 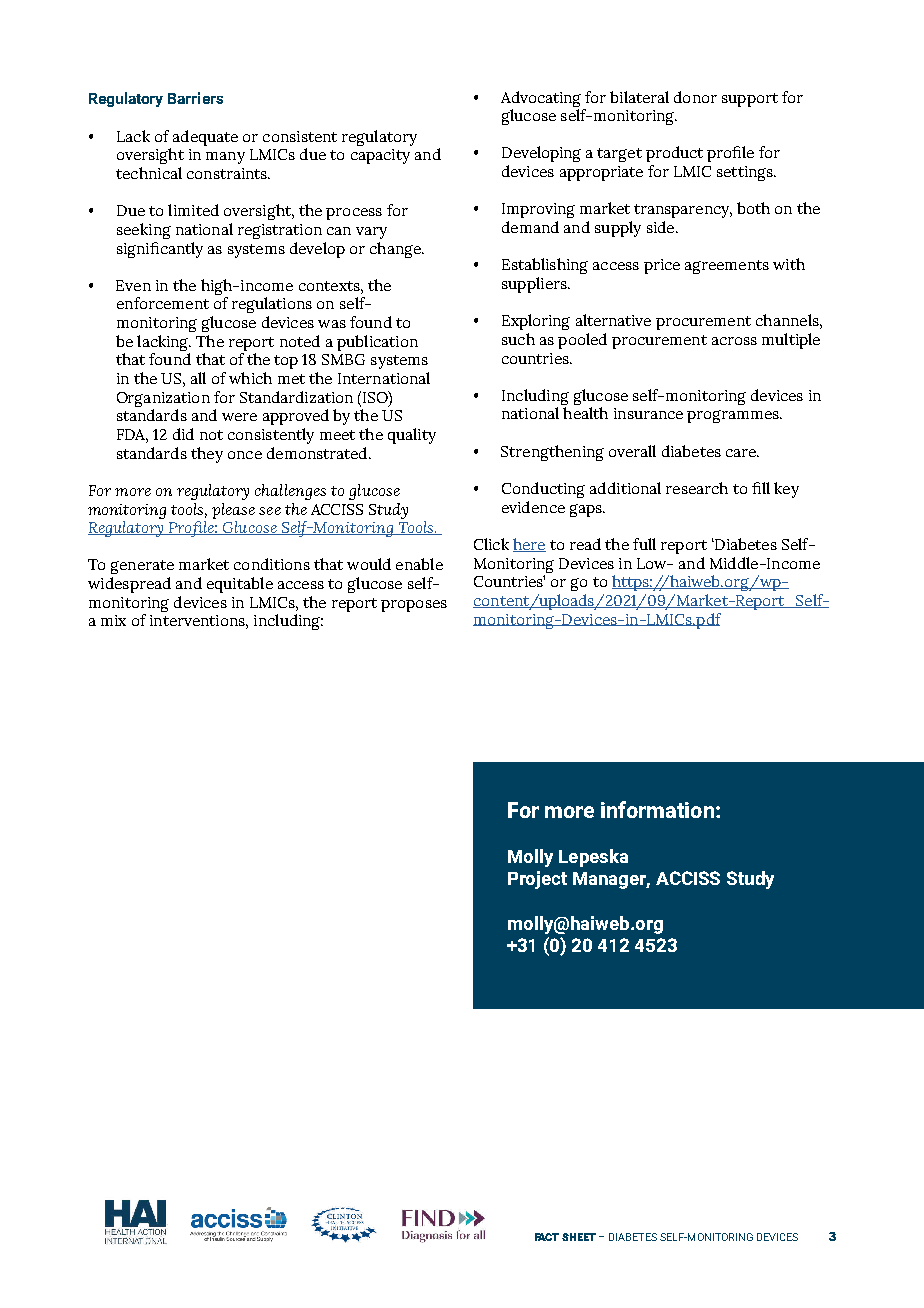 What do you see at coordinates (547, 1237) in the image?
I see `FACT` at bounding box center [547, 1237].
